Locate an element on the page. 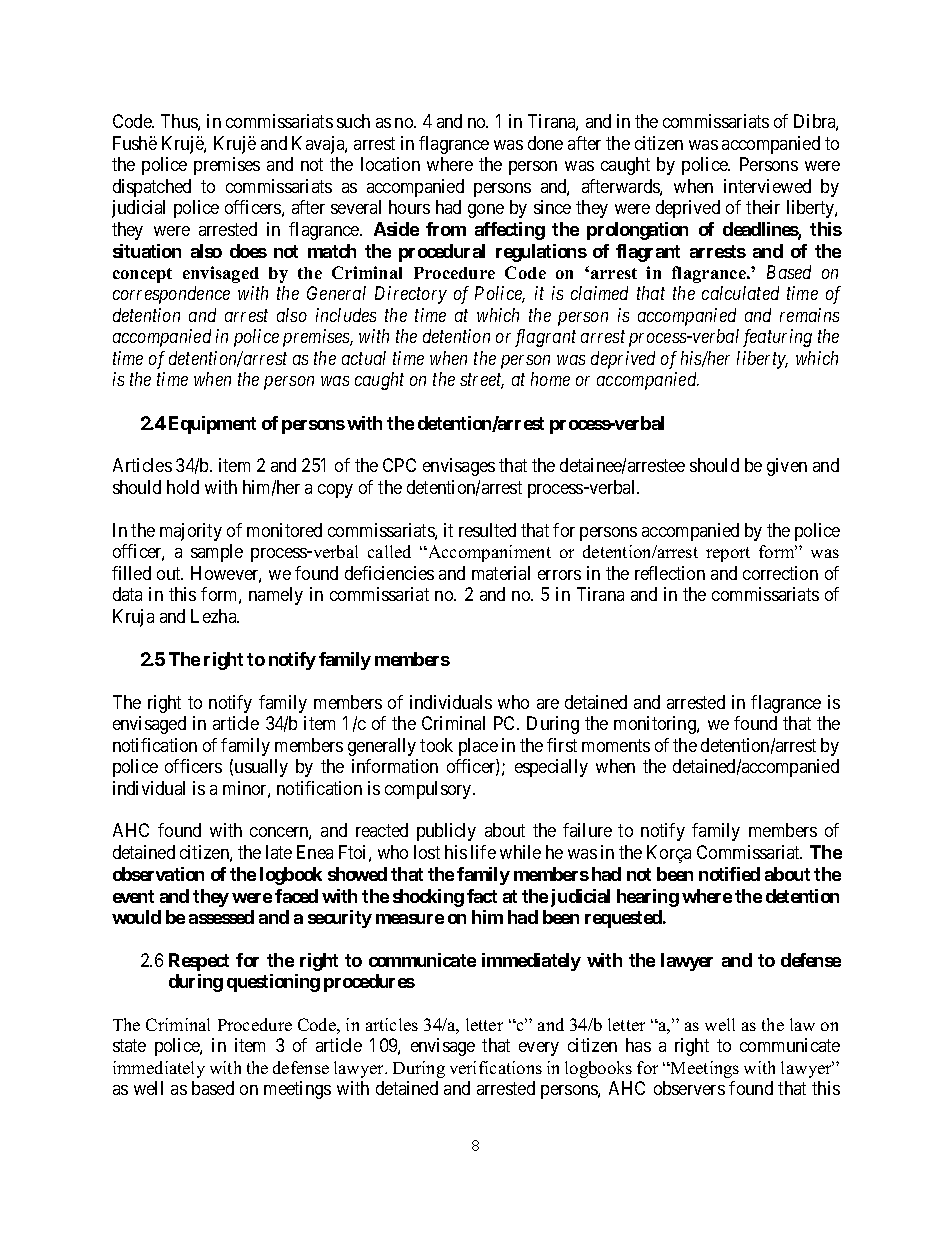 The height and width of the page is (1233, 952). street is located at coordinates (482, 381).
